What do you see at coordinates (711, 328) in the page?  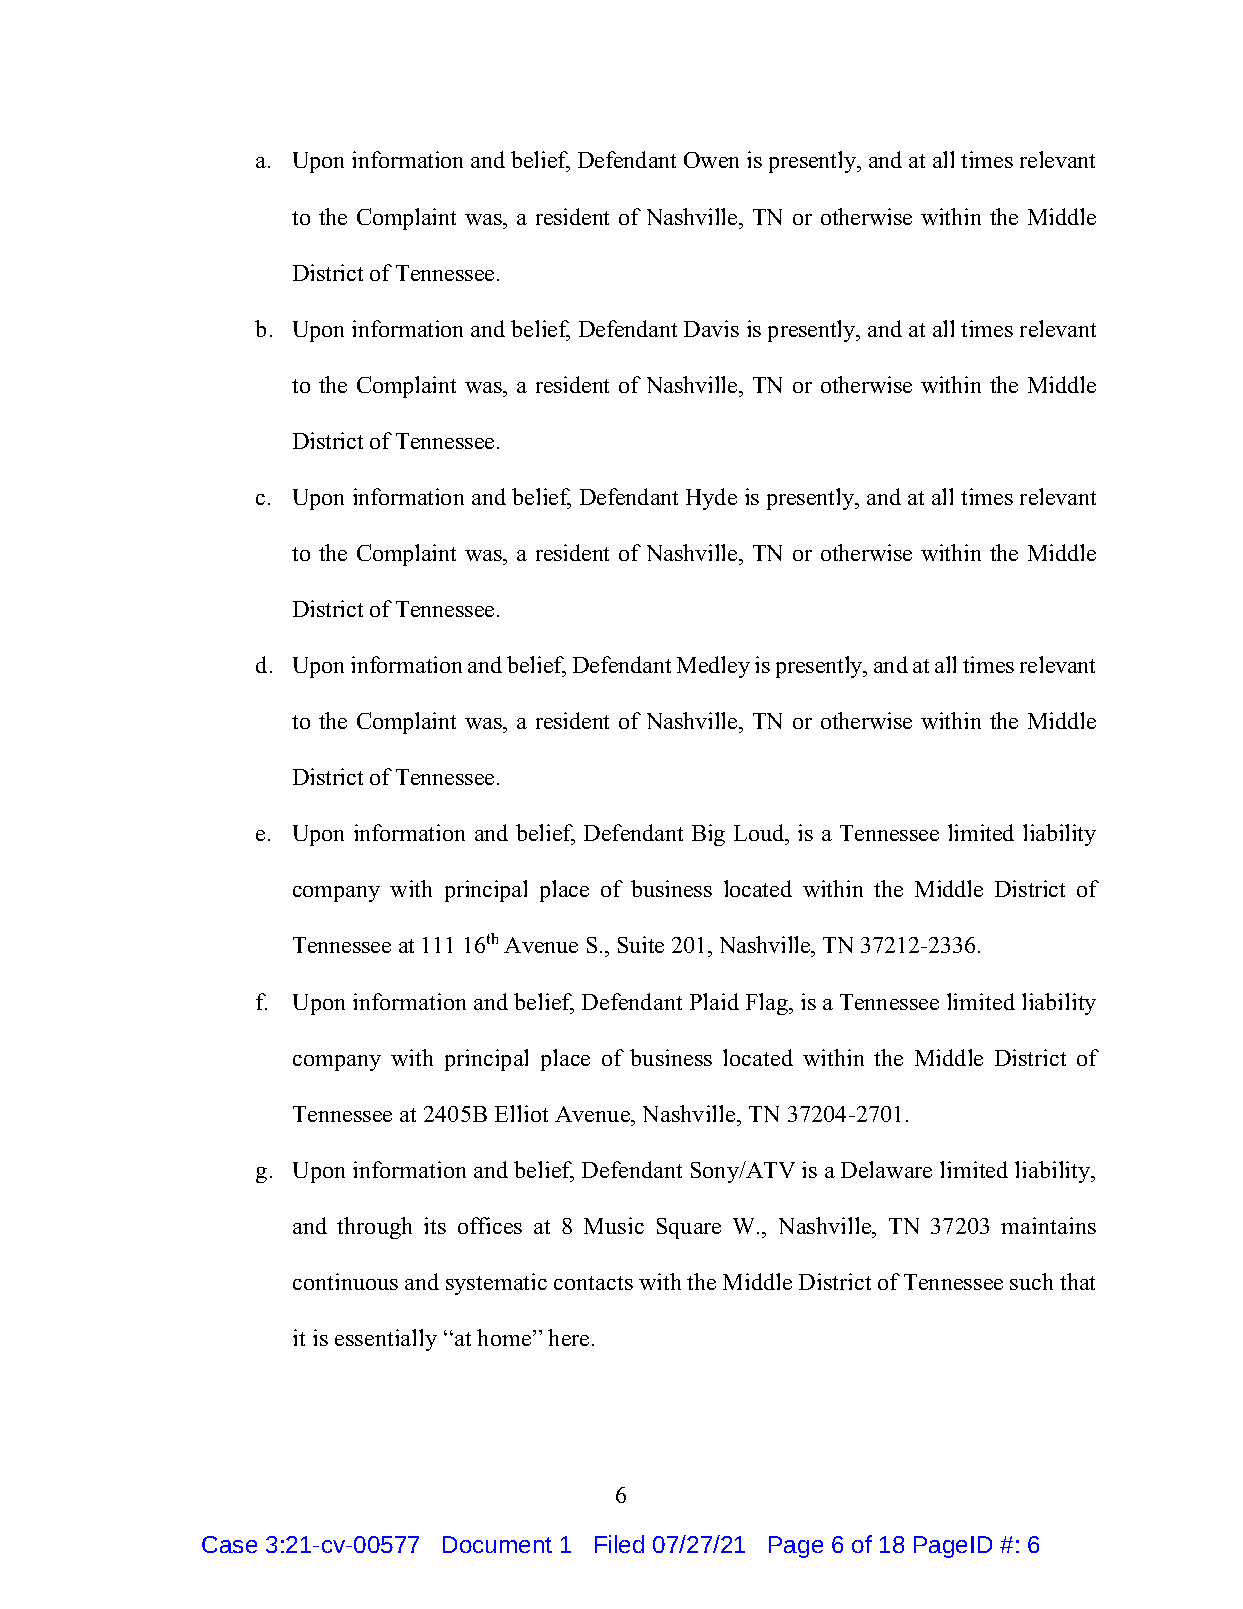 I see `Davis` at bounding box center [711, 328].
